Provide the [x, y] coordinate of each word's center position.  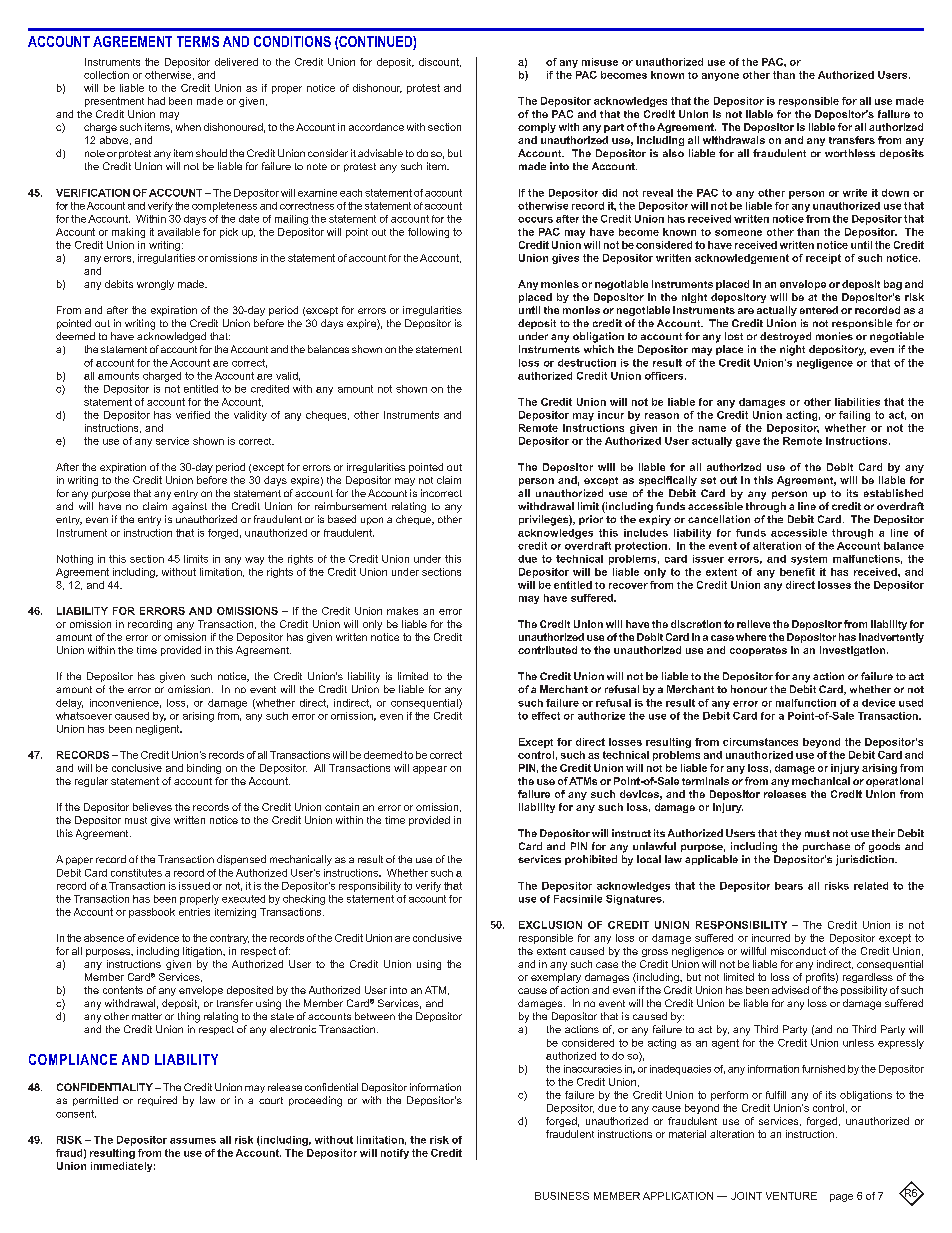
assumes [193, 1141]
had [156, 101]
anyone [720, 77]
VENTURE [791, 1196]
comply [537, 128]
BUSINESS [562, 1196]
